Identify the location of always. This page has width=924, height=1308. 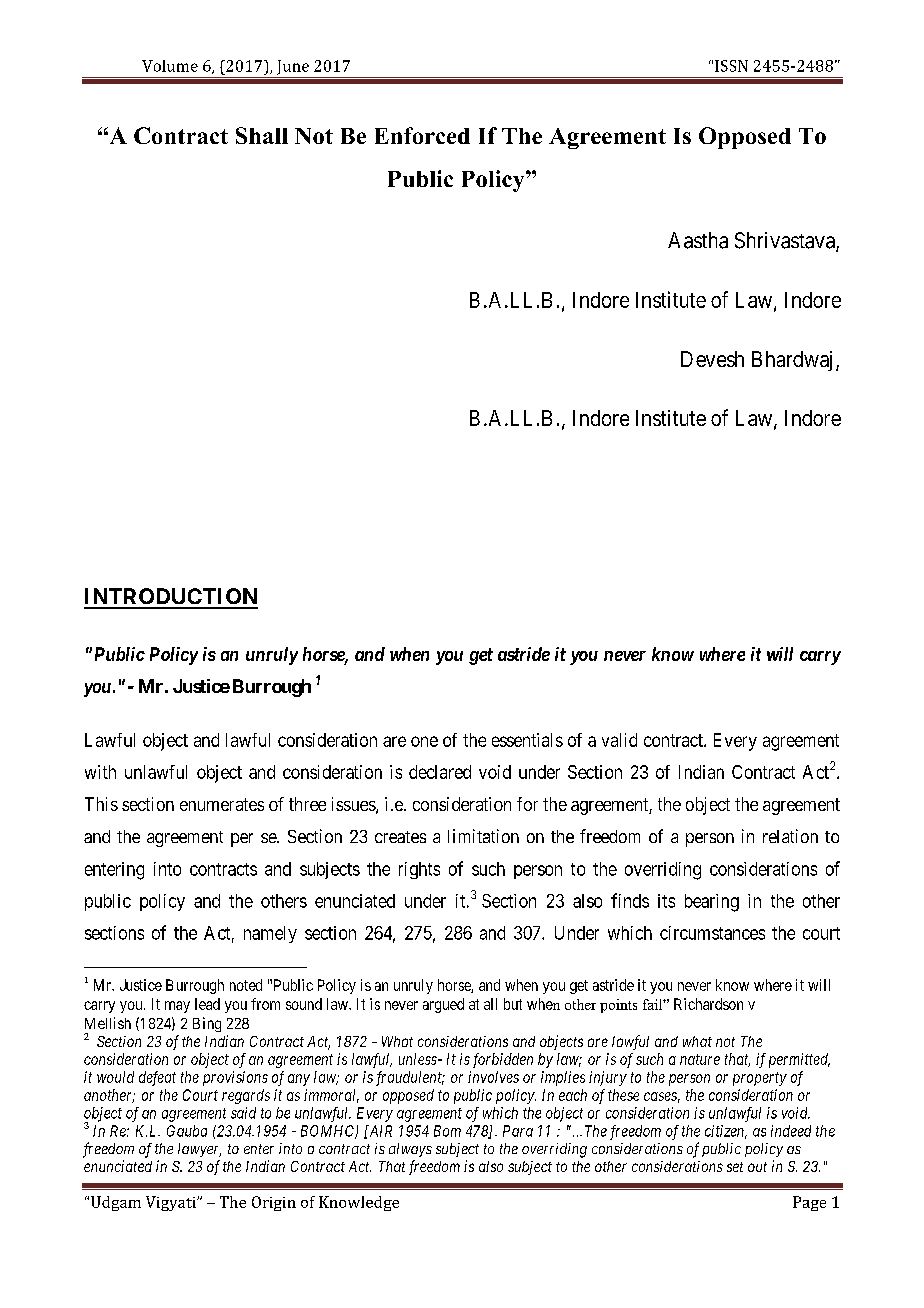
(410, 1150).
